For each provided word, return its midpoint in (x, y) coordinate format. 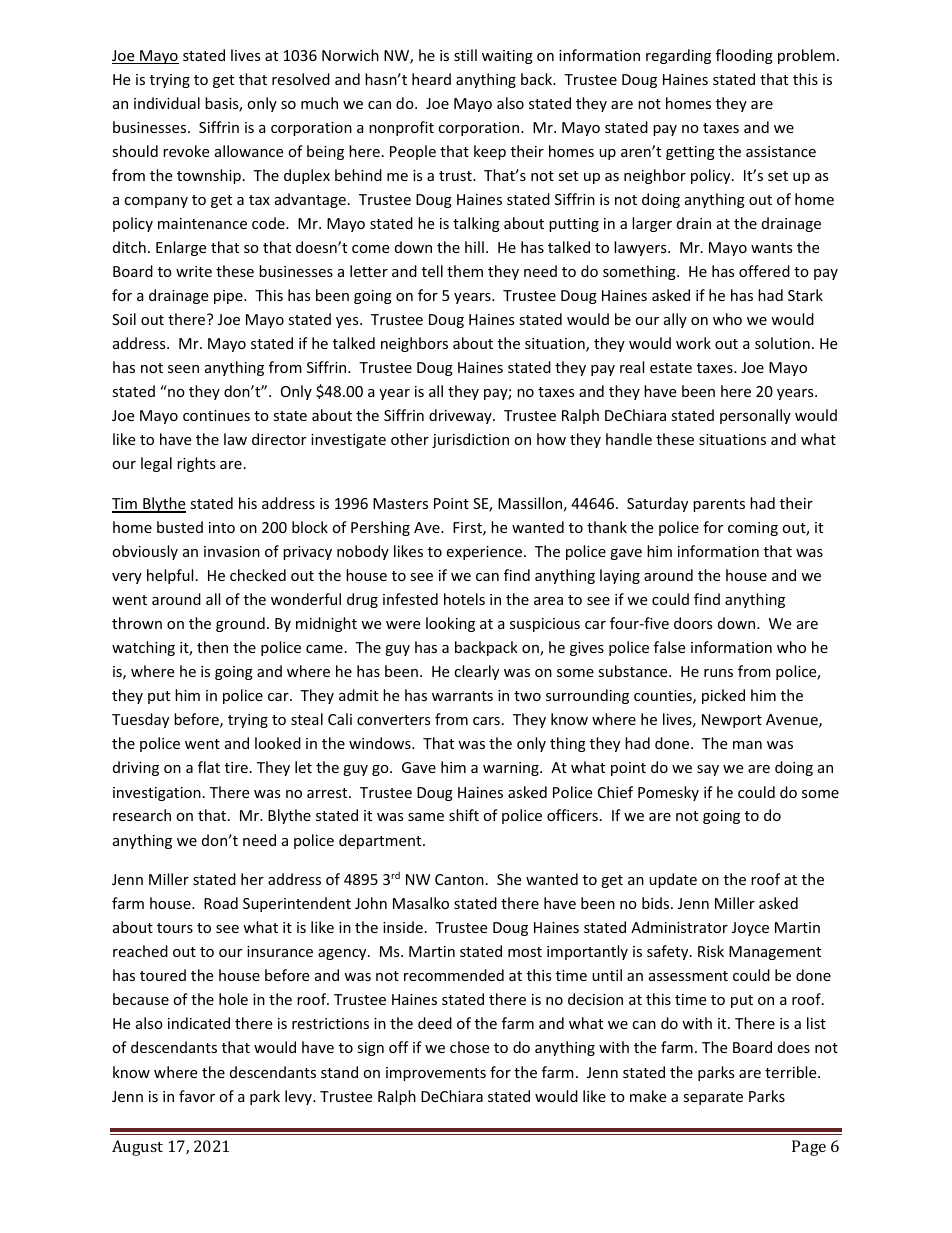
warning (512, 769)
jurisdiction (470, 440)
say (708, 770)
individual (167, 103)
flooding (744, 56)
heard (431, 79)
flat (209, 767)
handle (629, 439)
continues (216, 415)
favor (197, 1096)
